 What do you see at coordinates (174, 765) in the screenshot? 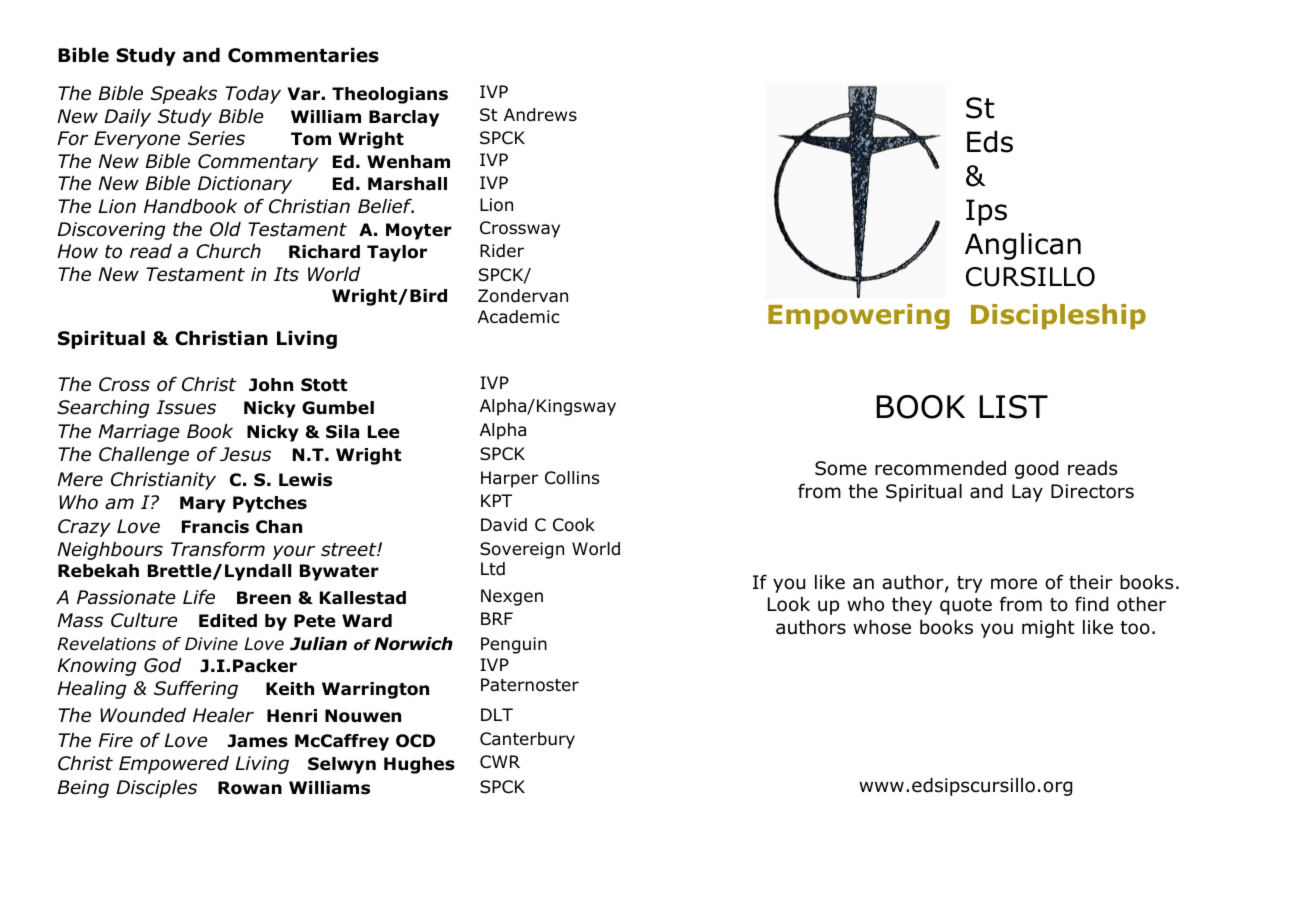
I see `Empowered` at bounding box center [174, 765].
